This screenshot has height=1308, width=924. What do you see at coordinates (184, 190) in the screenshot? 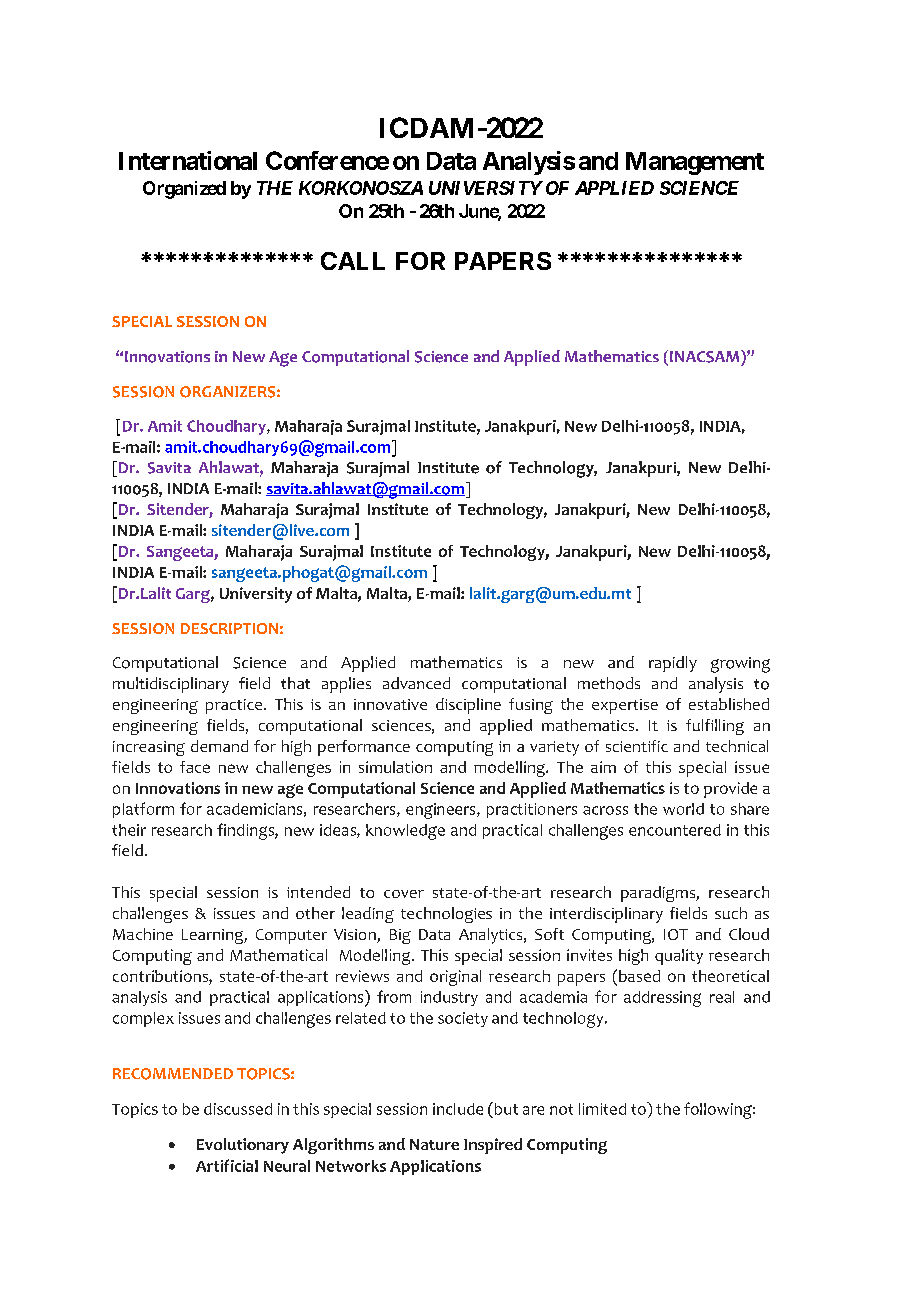
I see `Organized` at bounding box center [184, 190].
